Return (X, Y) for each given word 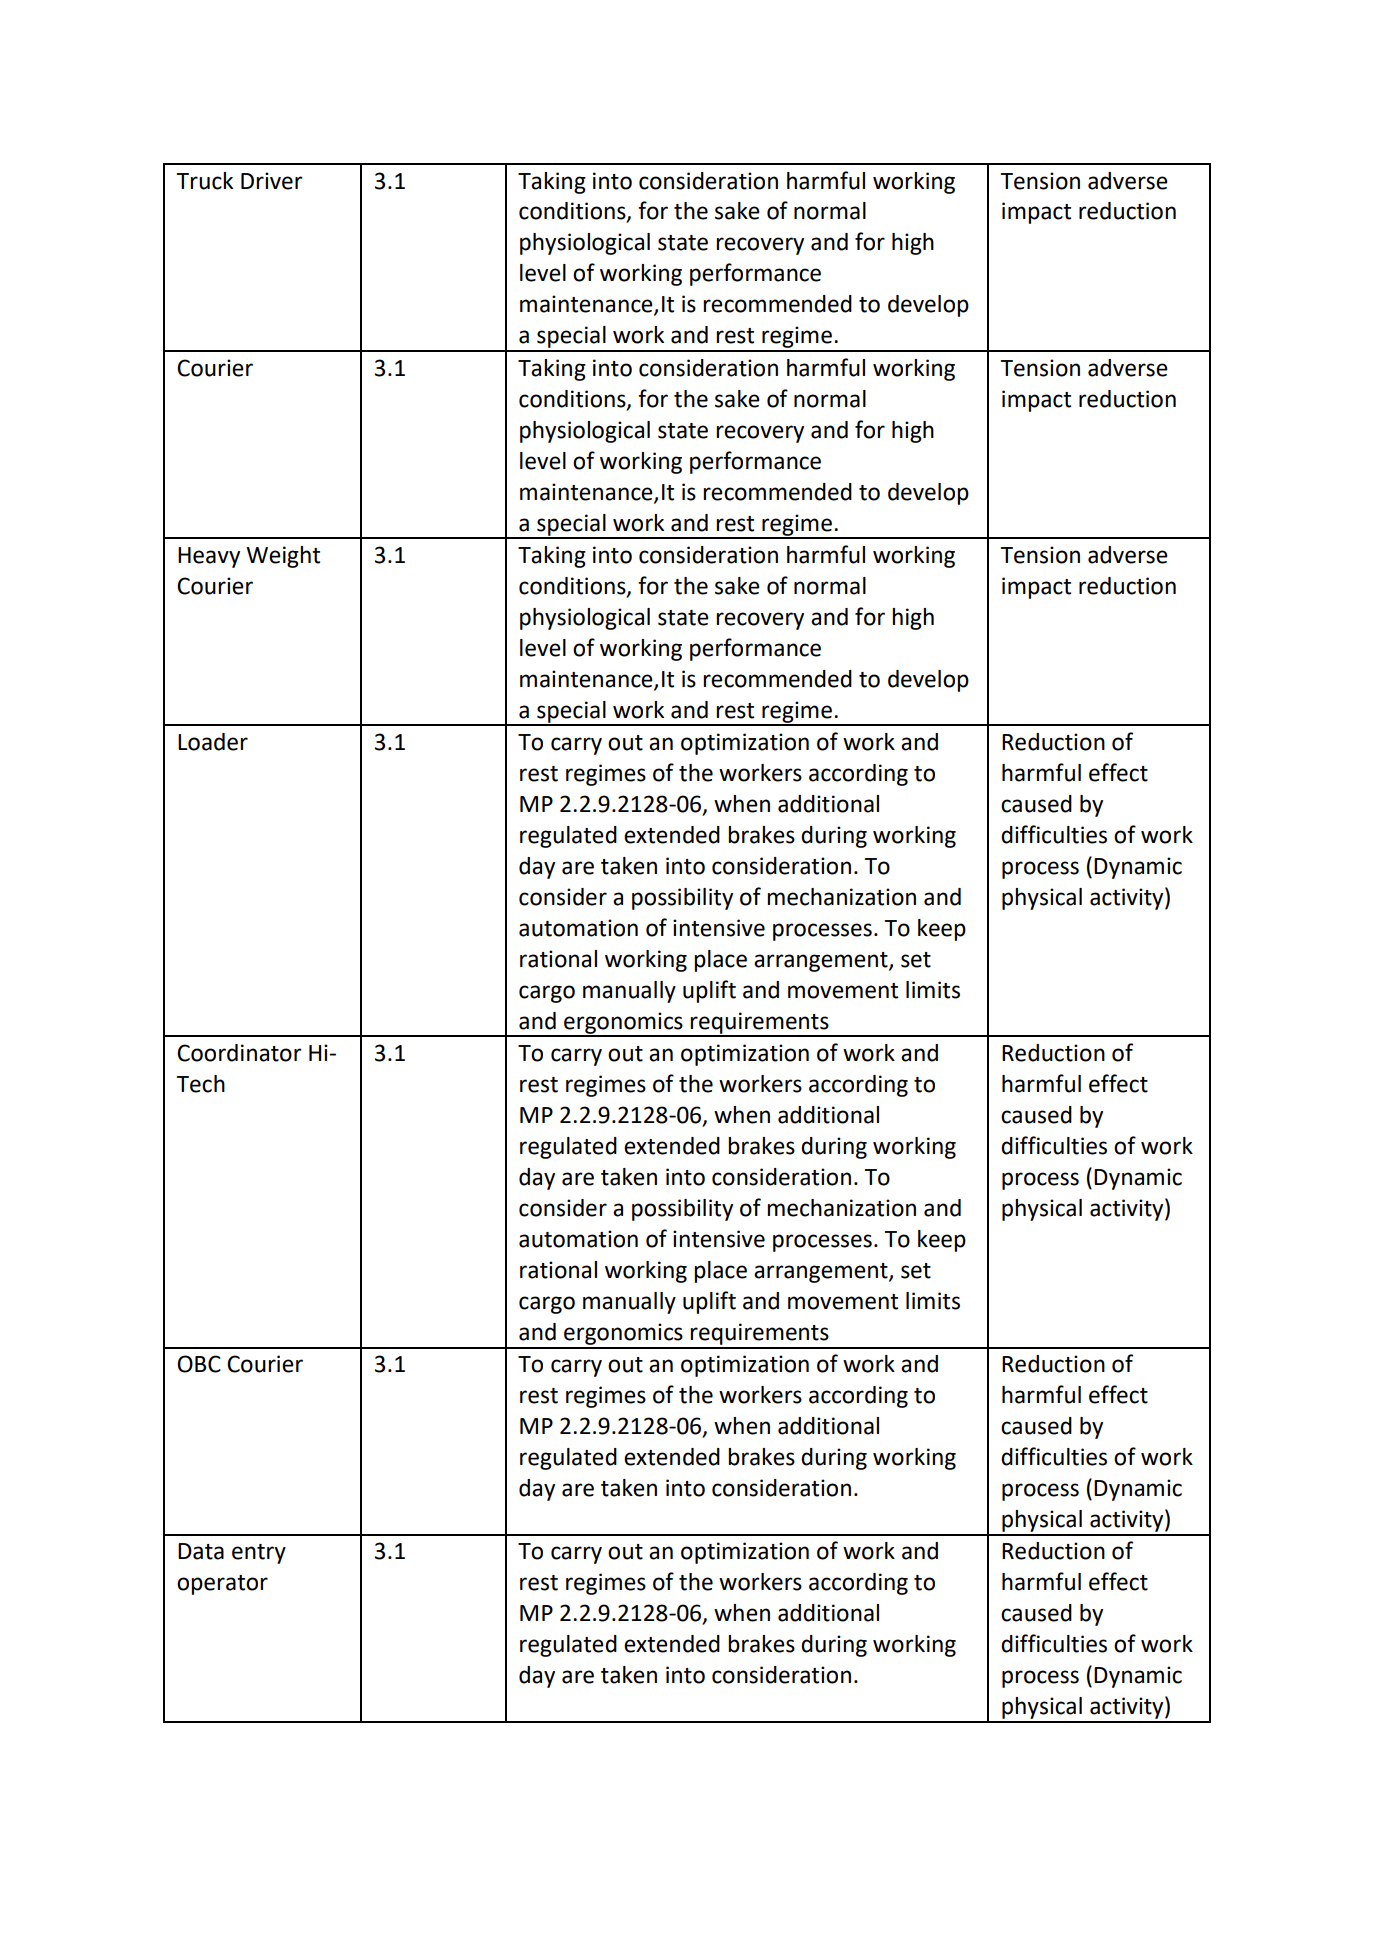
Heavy (209, 557)
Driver (272, 181)
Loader (213, 742)
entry (259, 1554)
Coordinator (239, 1053)
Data (201, 1551)
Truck (205, 181)
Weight (283, 557)
